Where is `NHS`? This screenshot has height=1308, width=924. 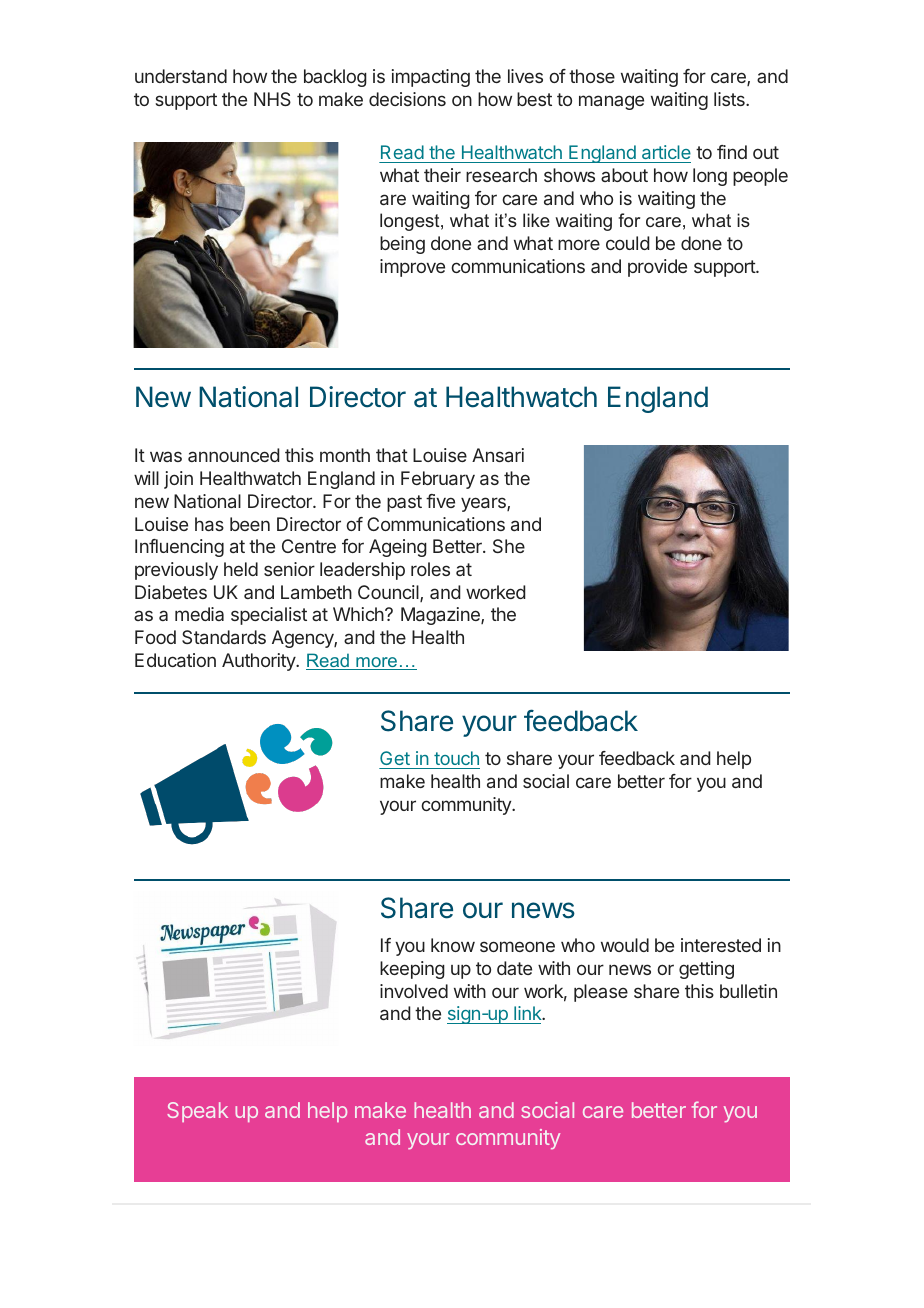
NHS is located at coordinates (272, 99).
